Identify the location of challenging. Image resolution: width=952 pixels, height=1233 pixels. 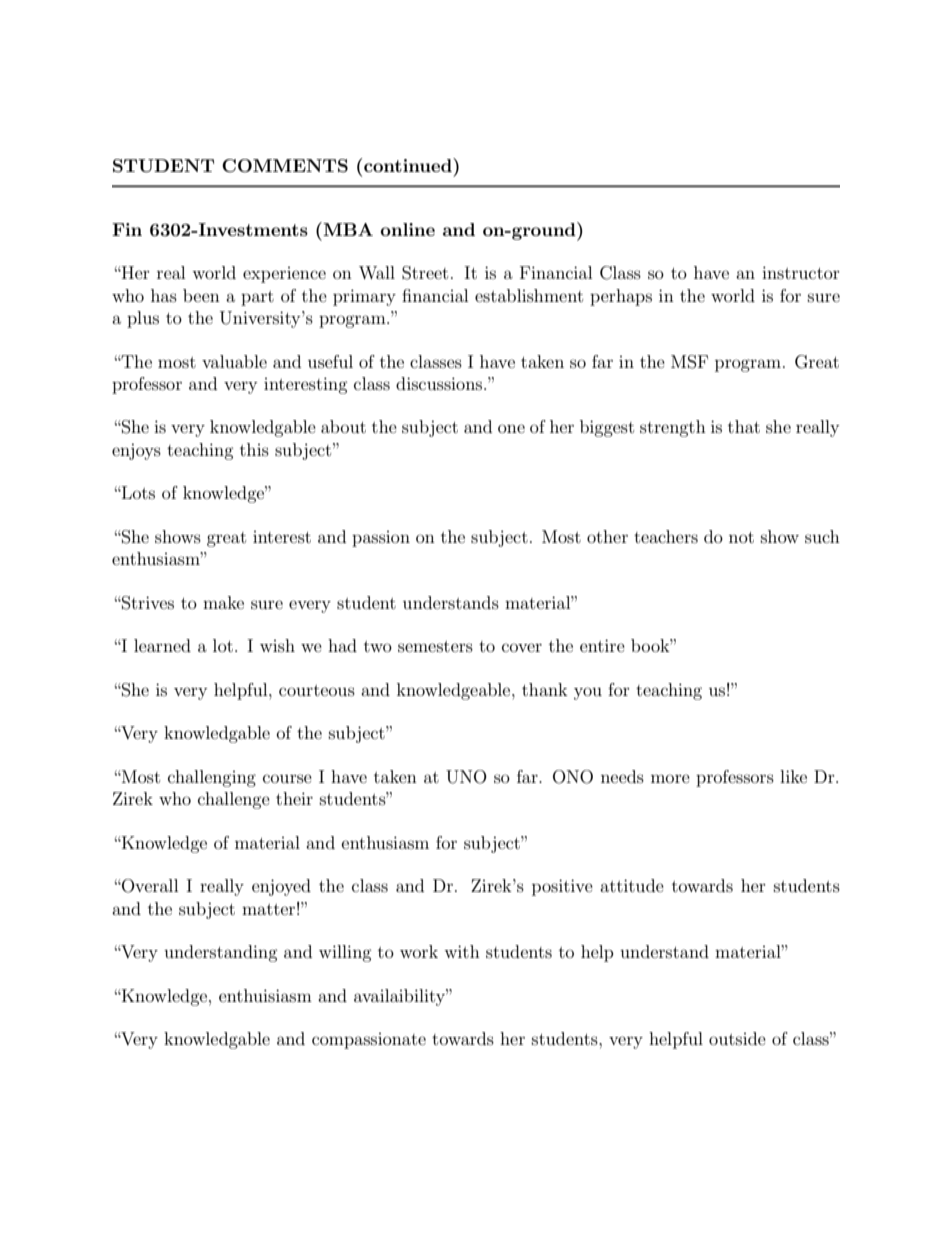
(212, 778).
